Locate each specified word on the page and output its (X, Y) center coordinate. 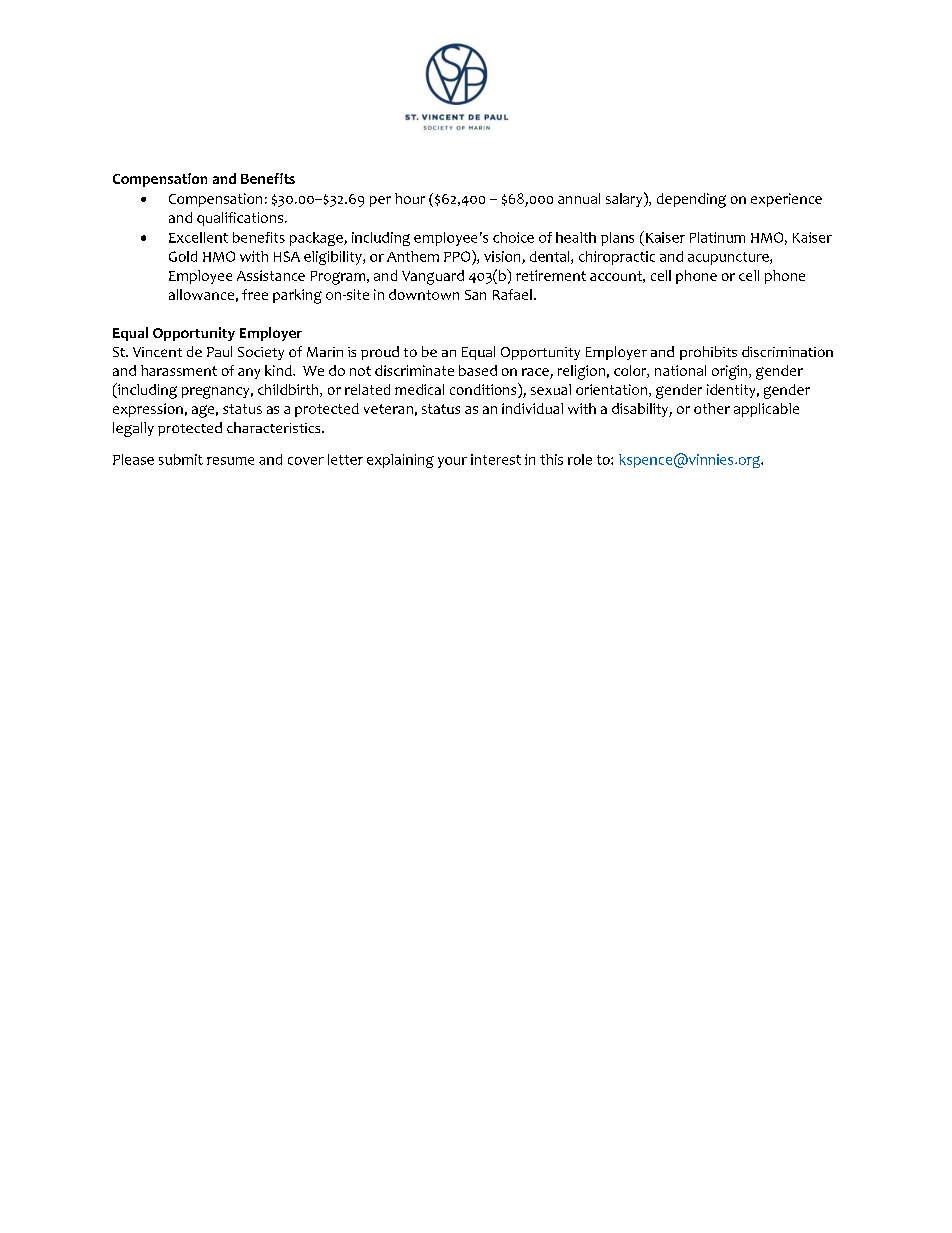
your (452, 462)
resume (230, 461)
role (580, 459)
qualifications (241, 219)
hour (410, 198)
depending (691, 200)
